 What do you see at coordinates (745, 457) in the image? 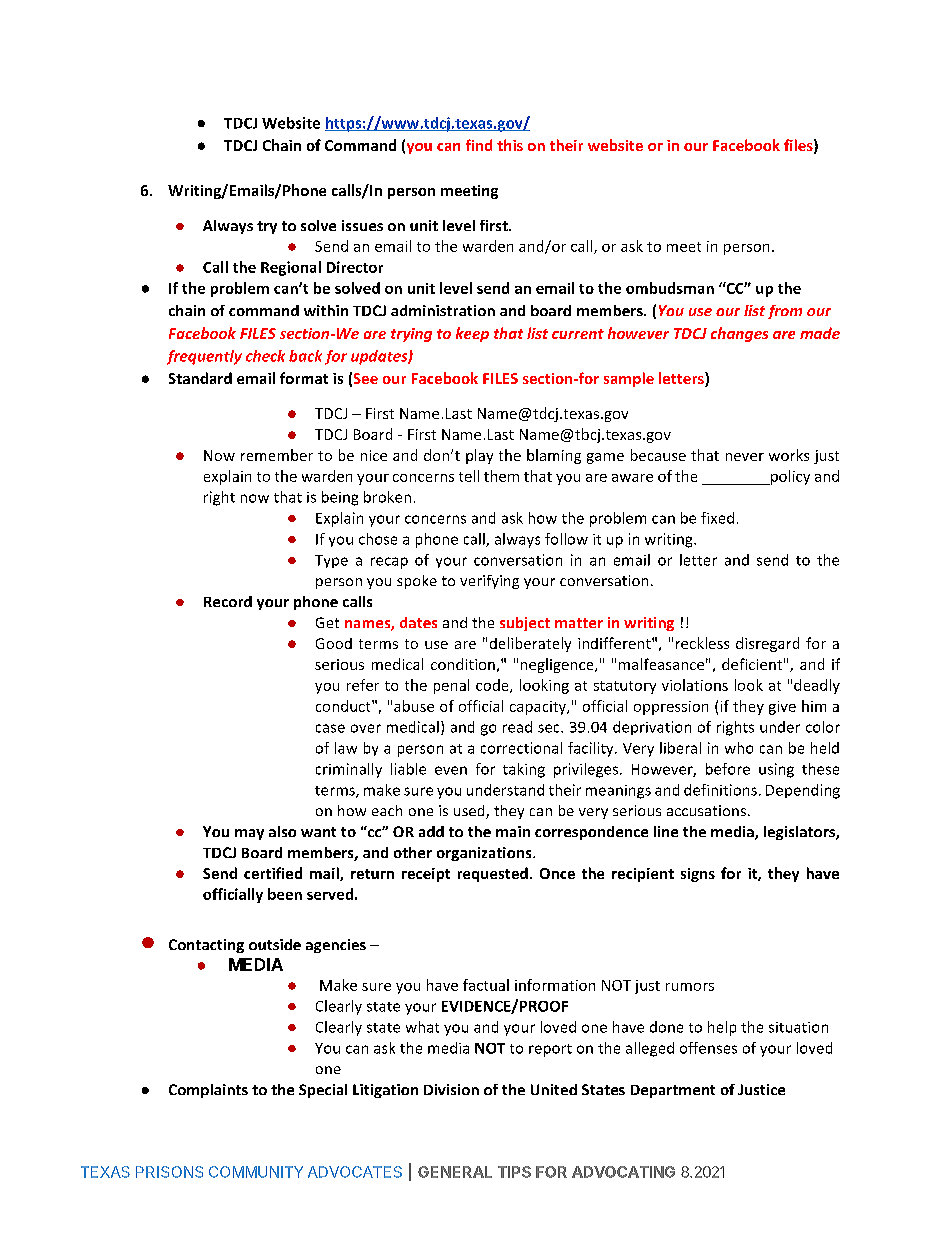
I see `never` at bounding box center [745, 457].
